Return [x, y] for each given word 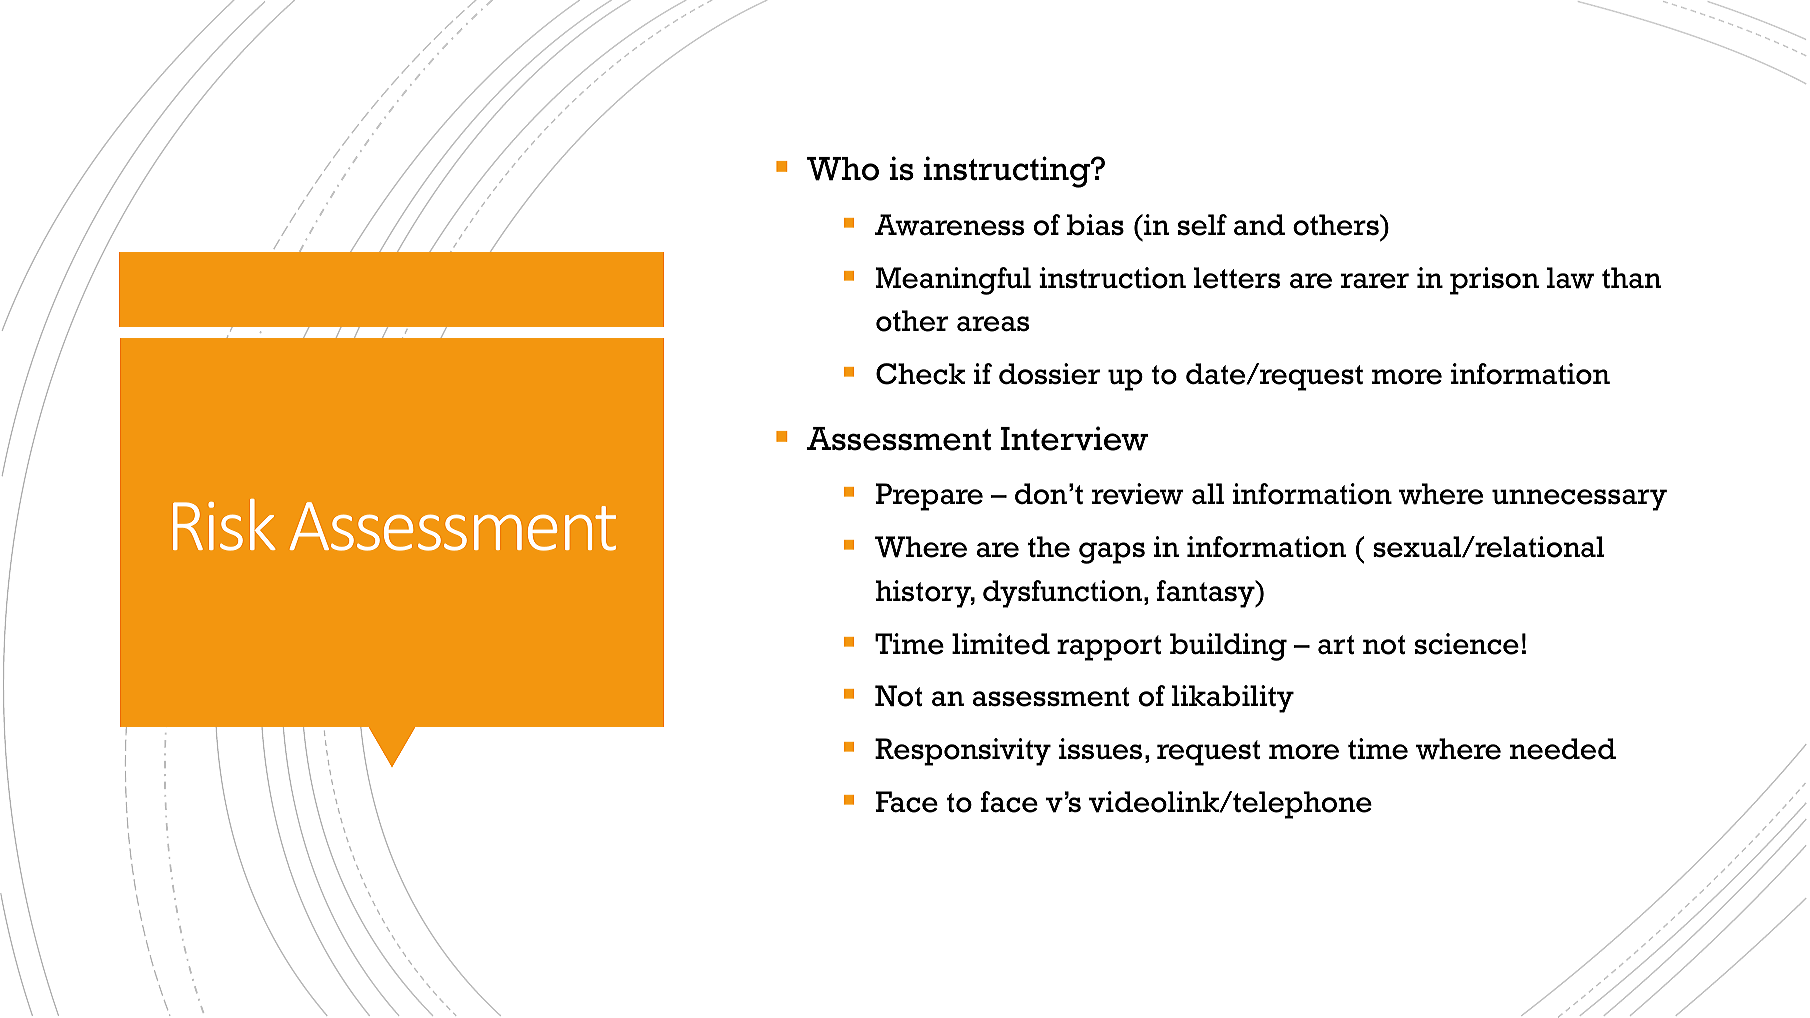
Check [920, 374]
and [1259, 225]
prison [1494, 281]
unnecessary [1579, 500]
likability [1233, 699]
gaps [1112, 553]
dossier [1049, 374]
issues [1100, 749]
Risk [224, 525]
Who [843, 169]
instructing [1008, 172]
